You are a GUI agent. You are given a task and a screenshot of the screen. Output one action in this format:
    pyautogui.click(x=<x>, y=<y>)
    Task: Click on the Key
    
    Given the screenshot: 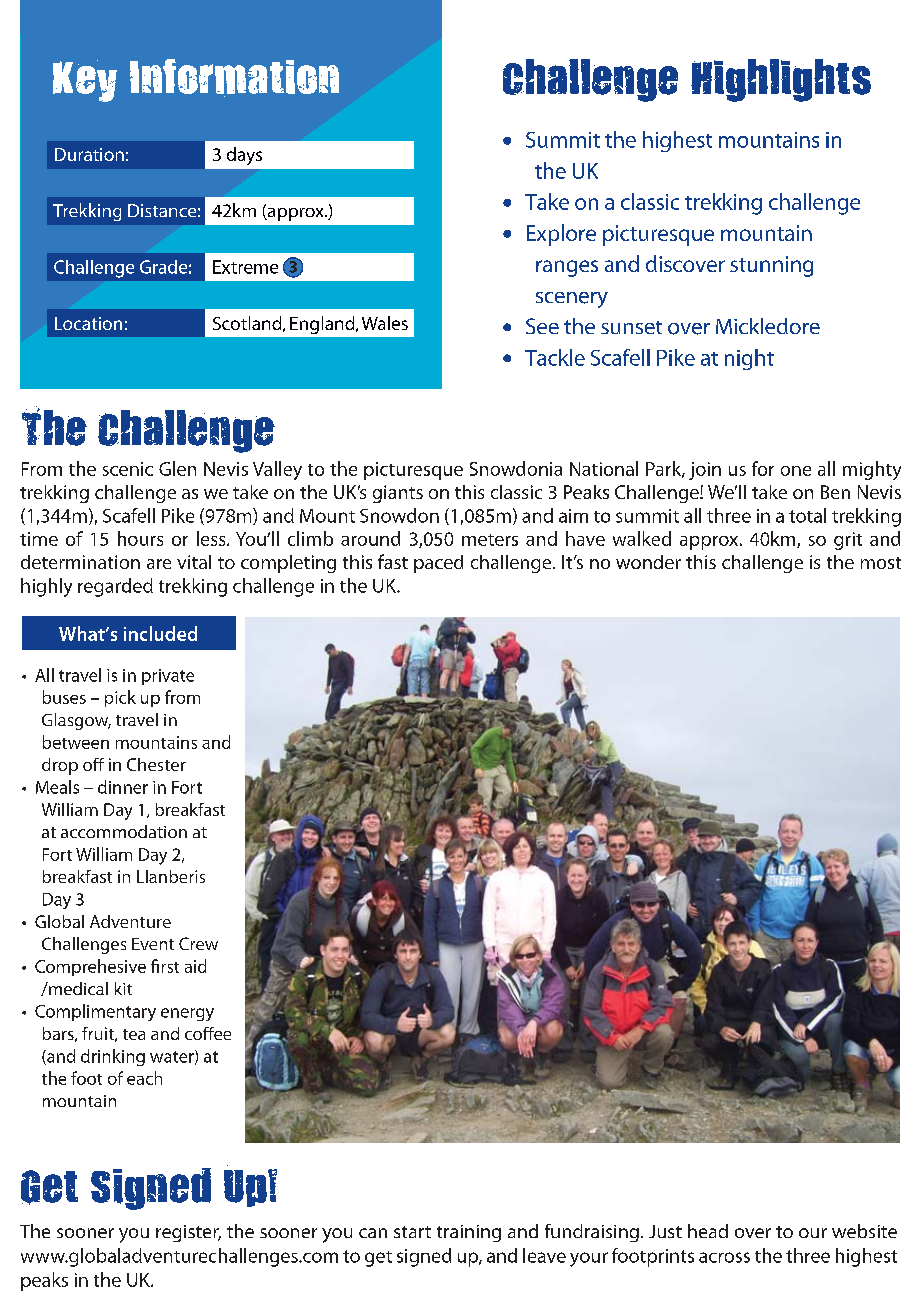 What is the action you would take?
    pyautogui.click(x=85, y=81)
